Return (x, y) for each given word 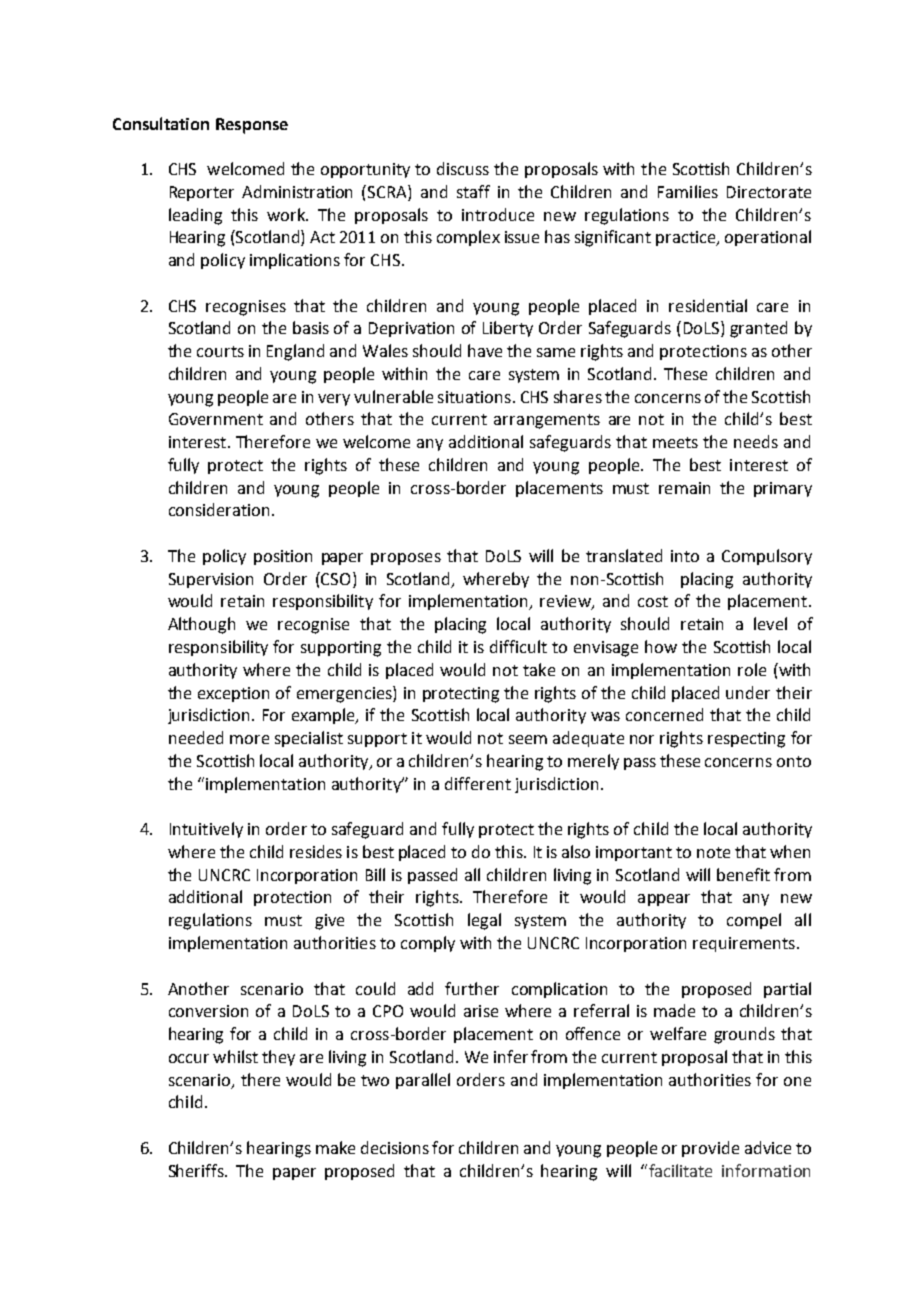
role (752, 669)
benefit (743, 874)
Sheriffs (198, 1170)
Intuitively (206, 830)
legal (484, 921)
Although (201, 625)
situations (474, 397)
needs (756, 441)
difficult (518, 646)
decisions (395, 1147)
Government (216, 419)
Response (252, 126)
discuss (463, 168)
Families (688, 191)
